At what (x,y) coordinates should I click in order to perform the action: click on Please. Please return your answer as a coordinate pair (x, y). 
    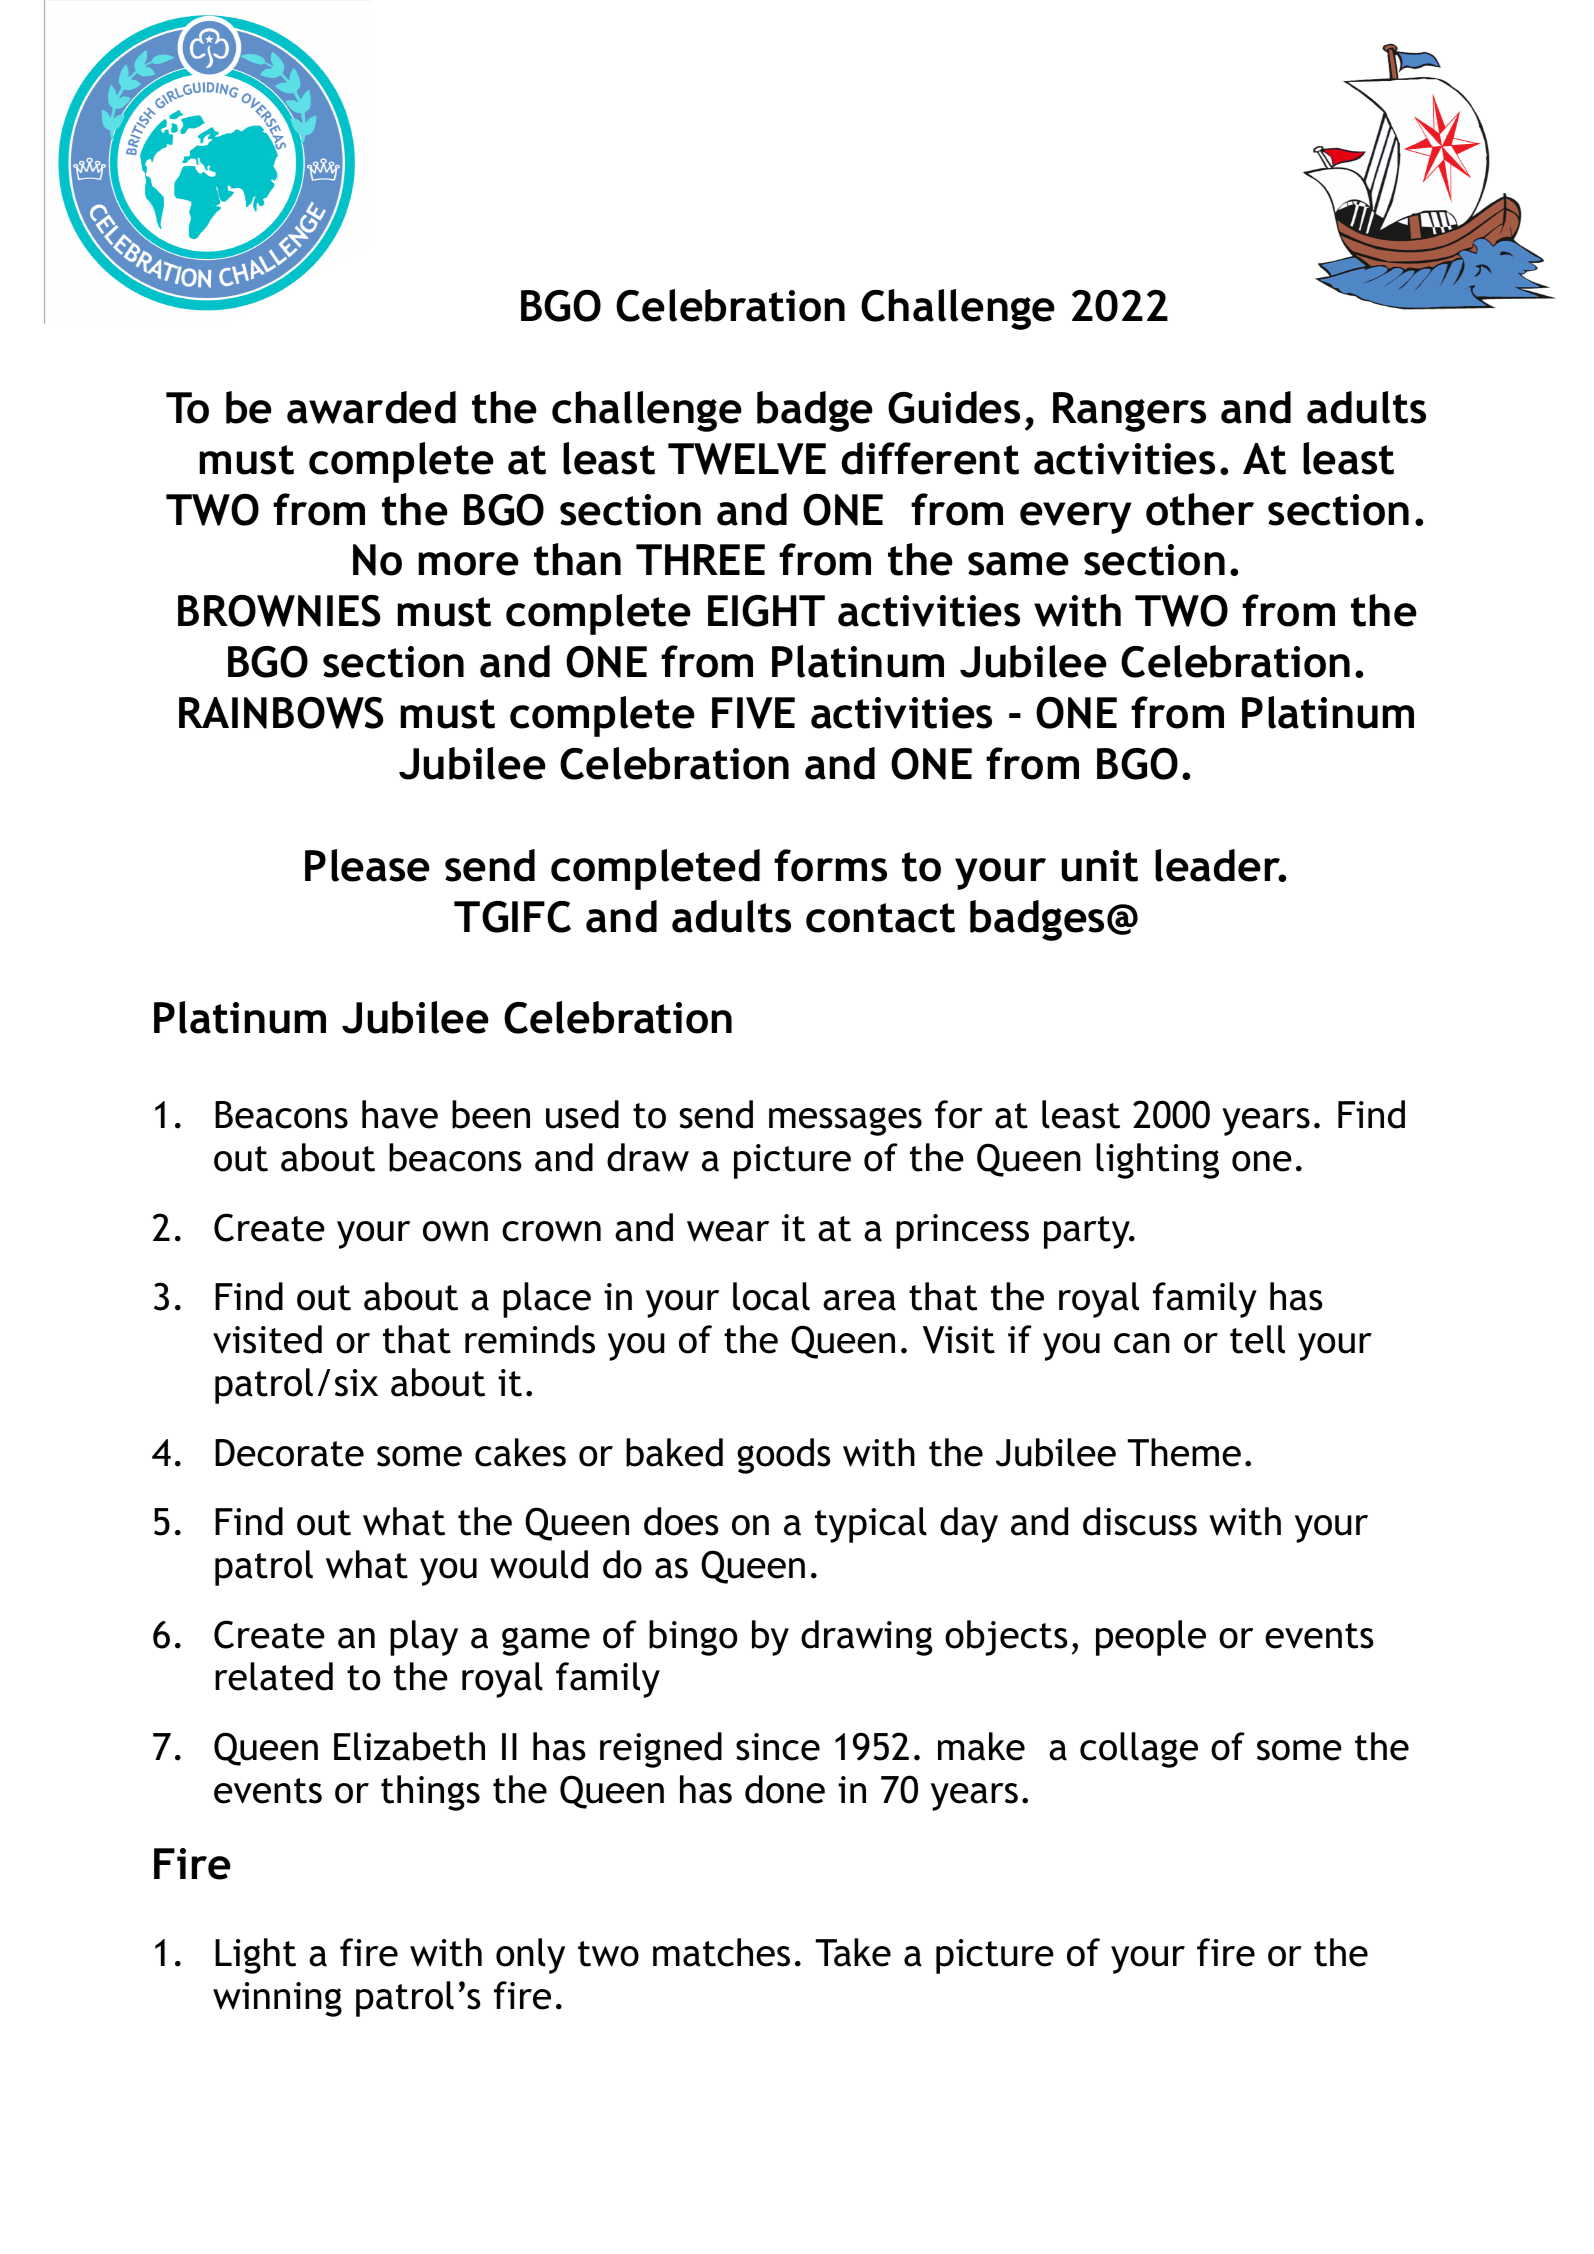
    Looking at the image, I should click on (367, 865).
